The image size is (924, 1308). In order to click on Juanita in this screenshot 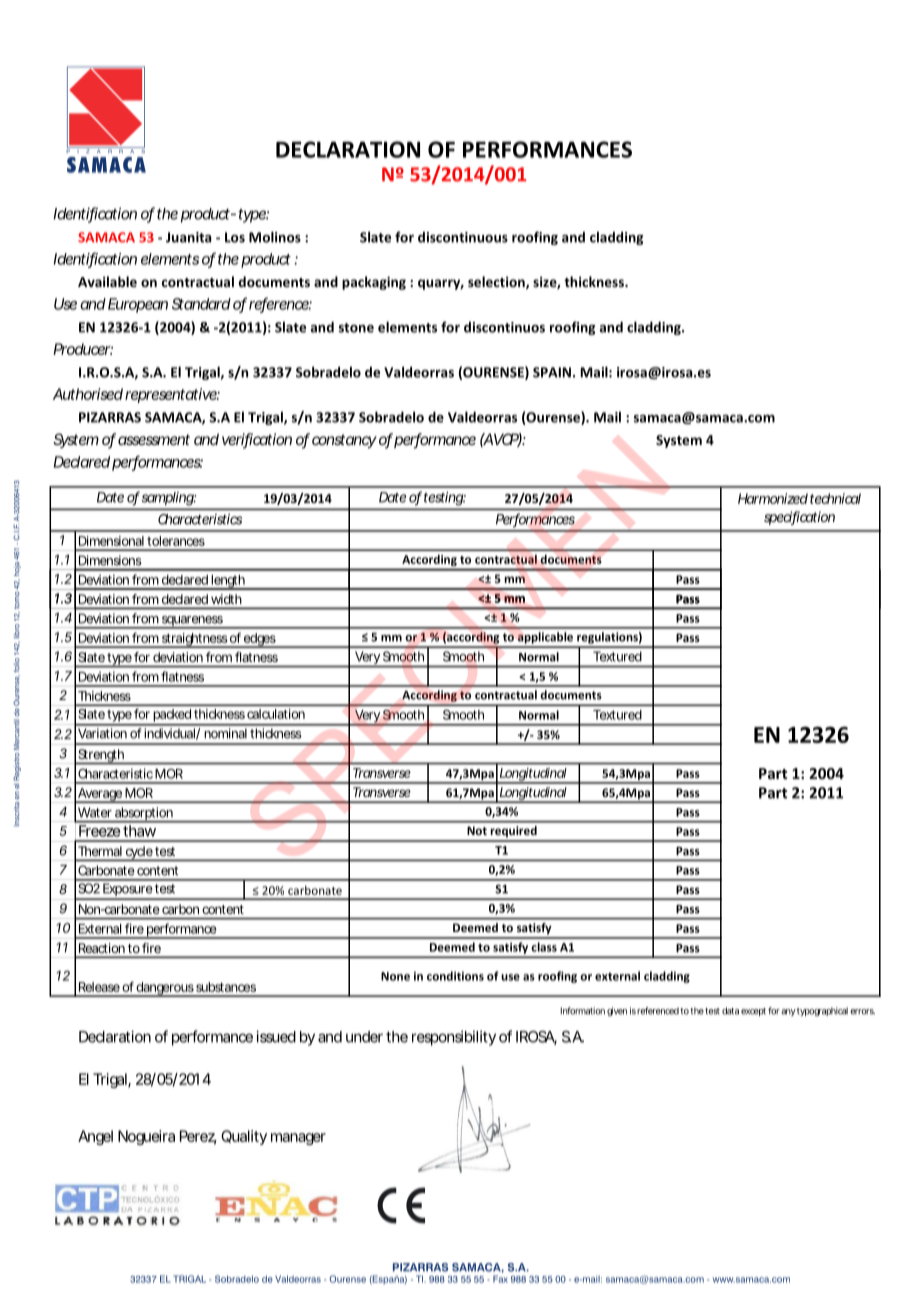, I will do `click(188, 237)`.
